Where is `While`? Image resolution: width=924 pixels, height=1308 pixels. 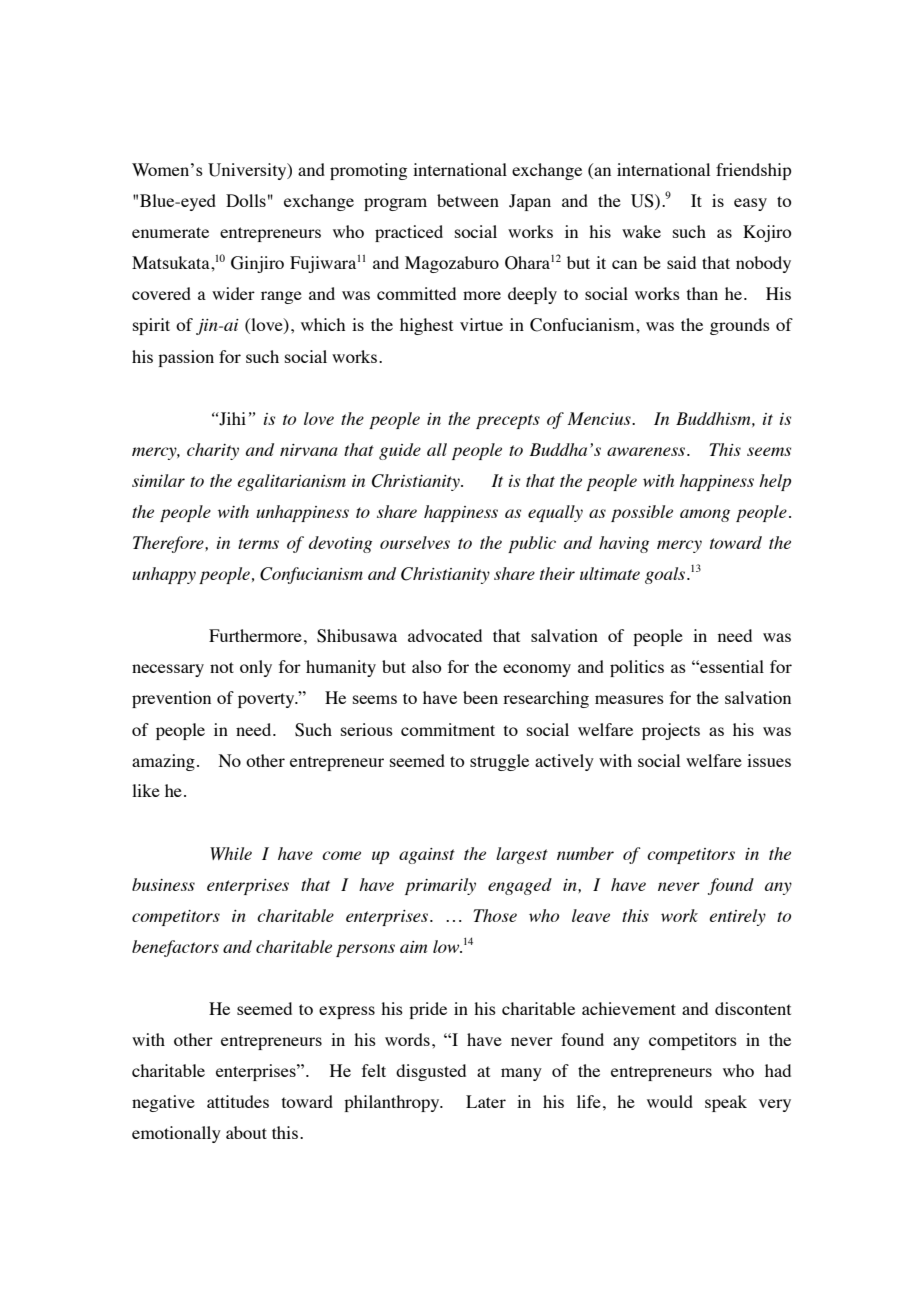 While is located at coordinates (231, 853).
